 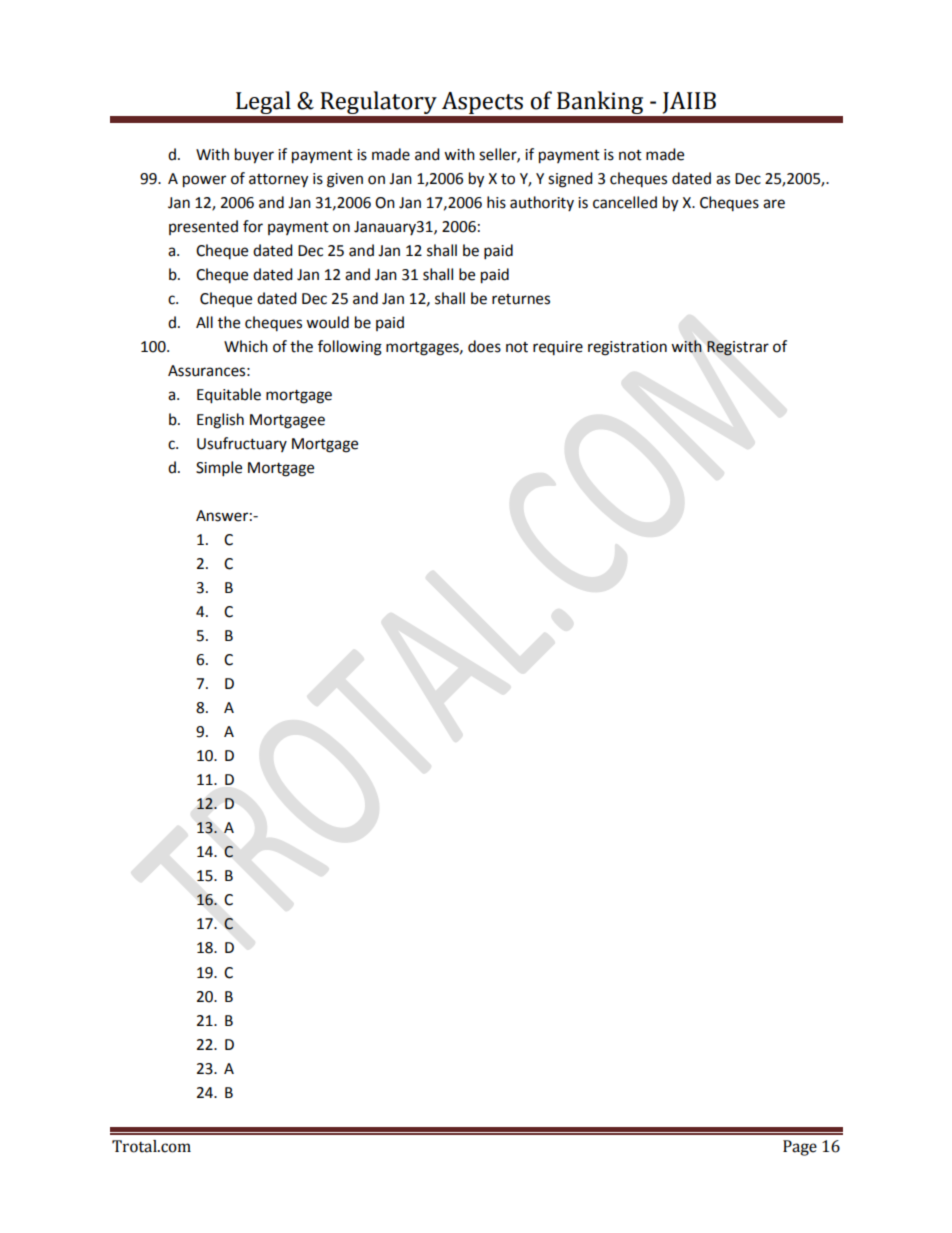 What do you see at coordinates (800, 1148) in the document?
I see `Page` at bounding box center [800, 1148].
